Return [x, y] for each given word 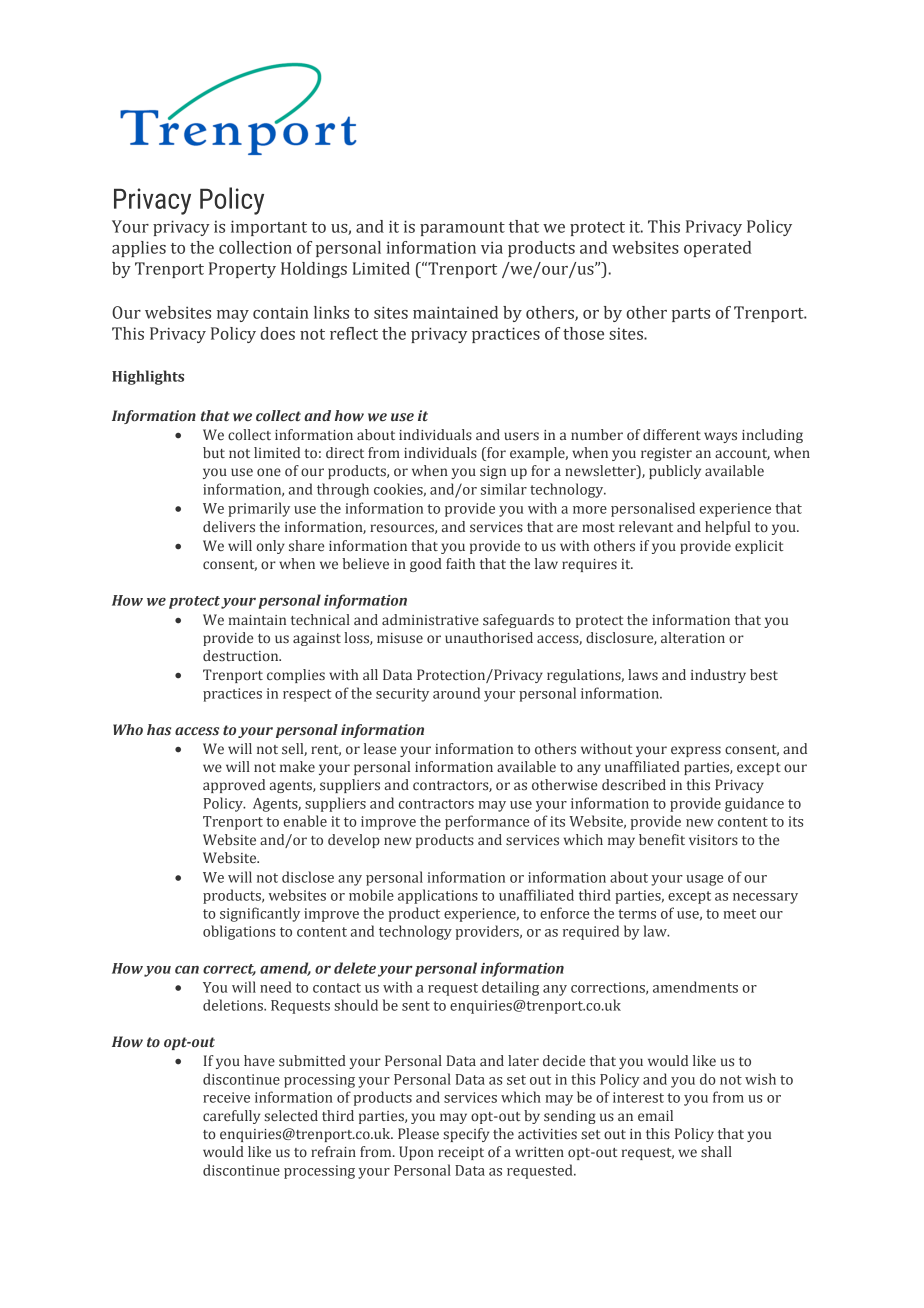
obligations [239, 932]
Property [242, 270]
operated [718, 249]
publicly [675, 472]
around [456, 693]
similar [504, 489]
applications [438, 896]
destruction [242, 655]
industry [718, 676]
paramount [462, 229]
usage [704, 880]
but [214, 452]
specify [466, 1135]
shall [716, 1151]
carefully [231, 1117]
